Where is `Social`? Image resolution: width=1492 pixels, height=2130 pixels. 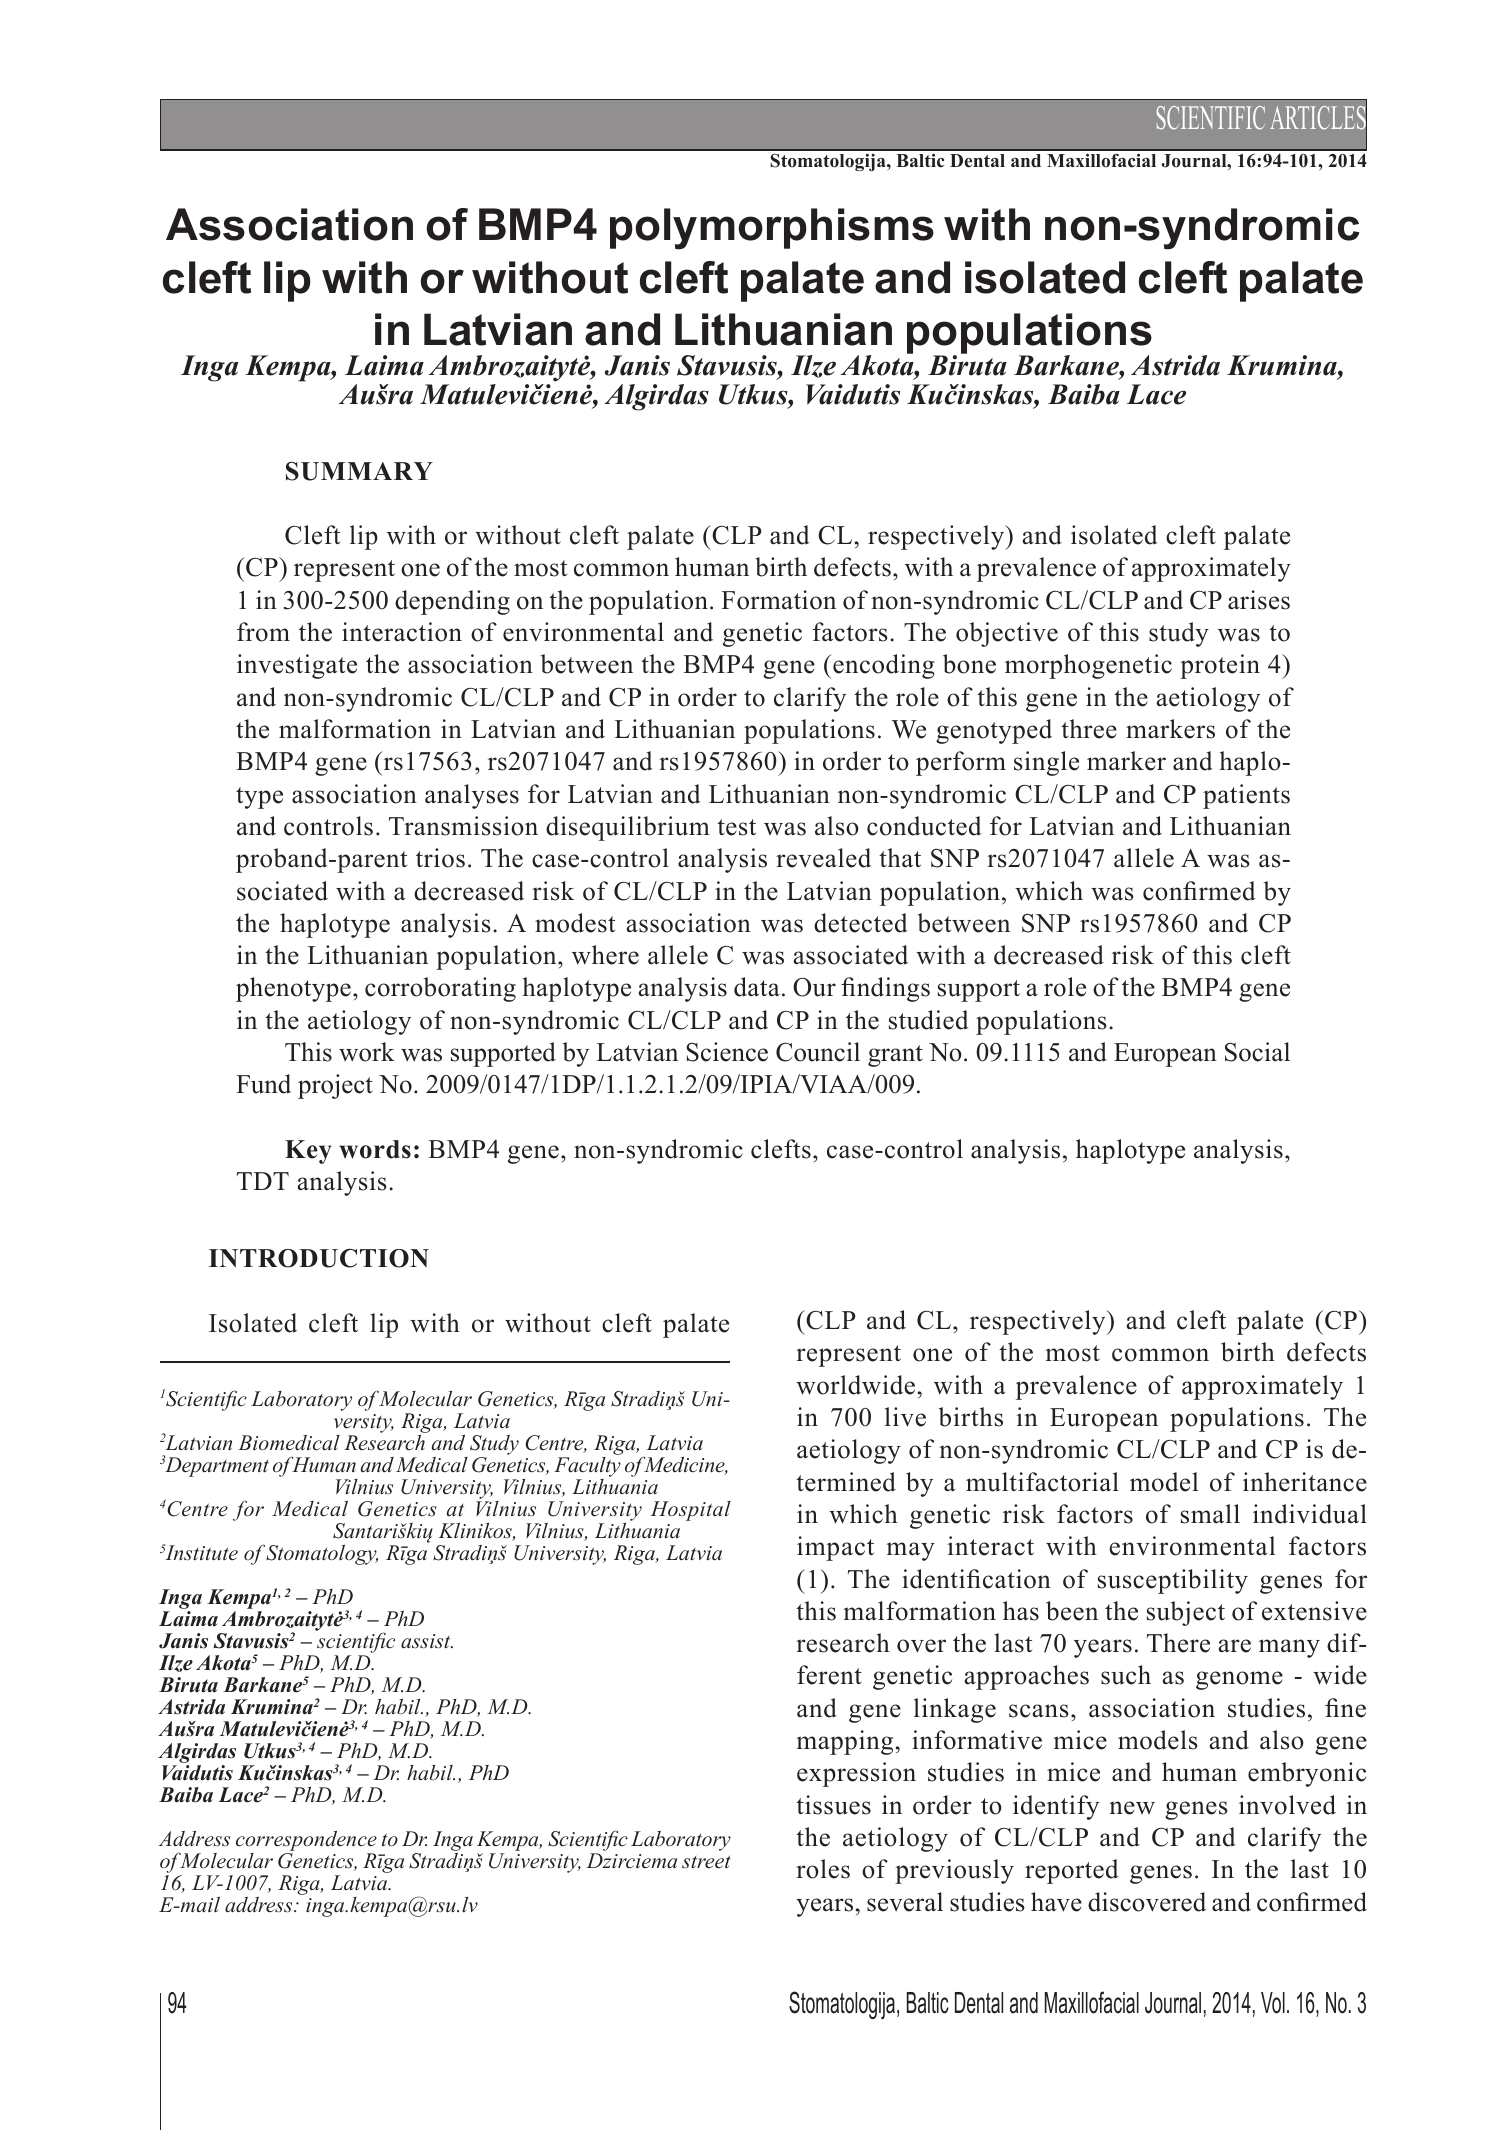
Social is located at coordinates (1257, 1052).
